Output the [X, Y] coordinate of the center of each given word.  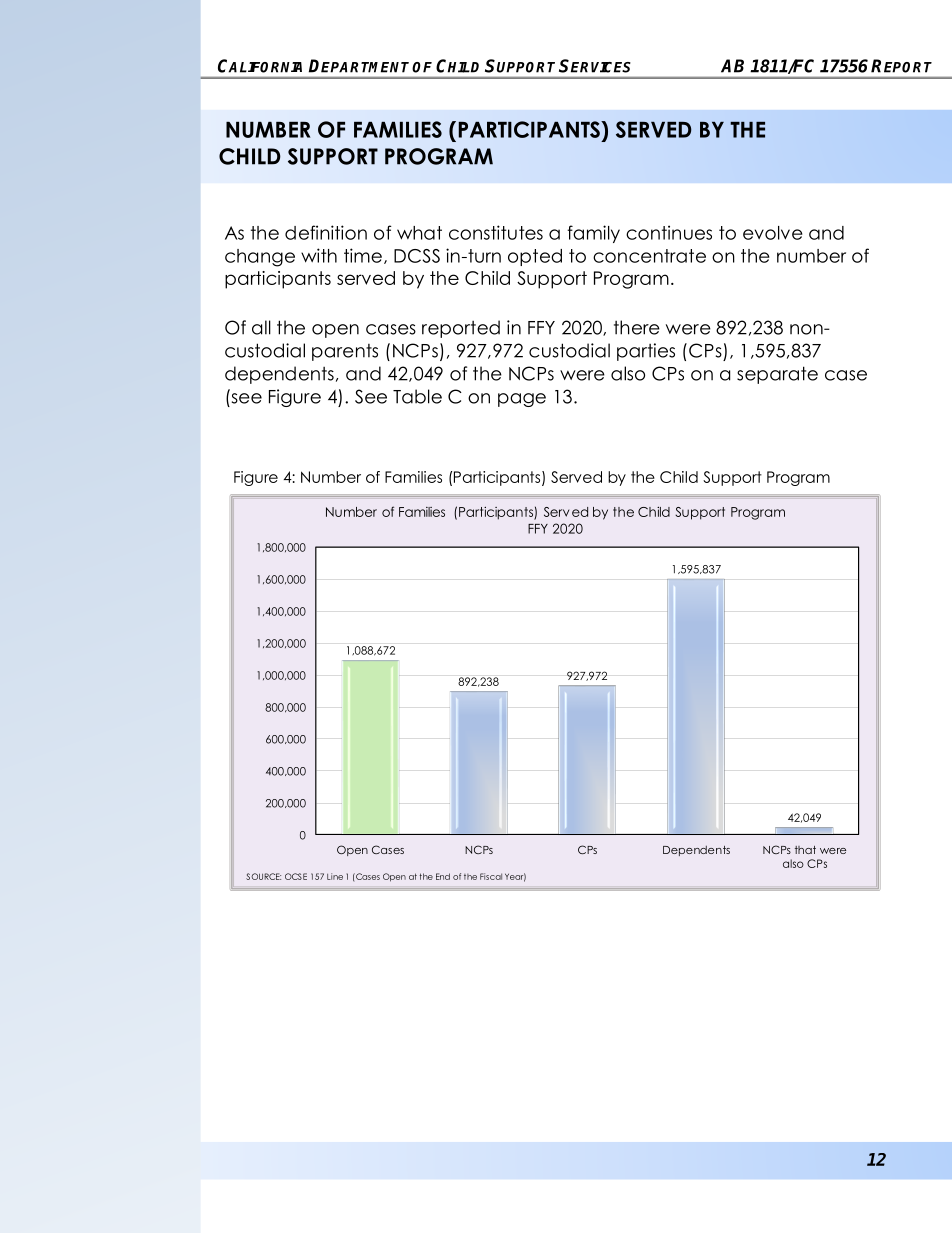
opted [535, 257]
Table [417, 396]
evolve [773, 233]
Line [335, 876]
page [522, 400]
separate [777, 375]
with [319, 255]
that [805, 850]
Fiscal [491, 876]
